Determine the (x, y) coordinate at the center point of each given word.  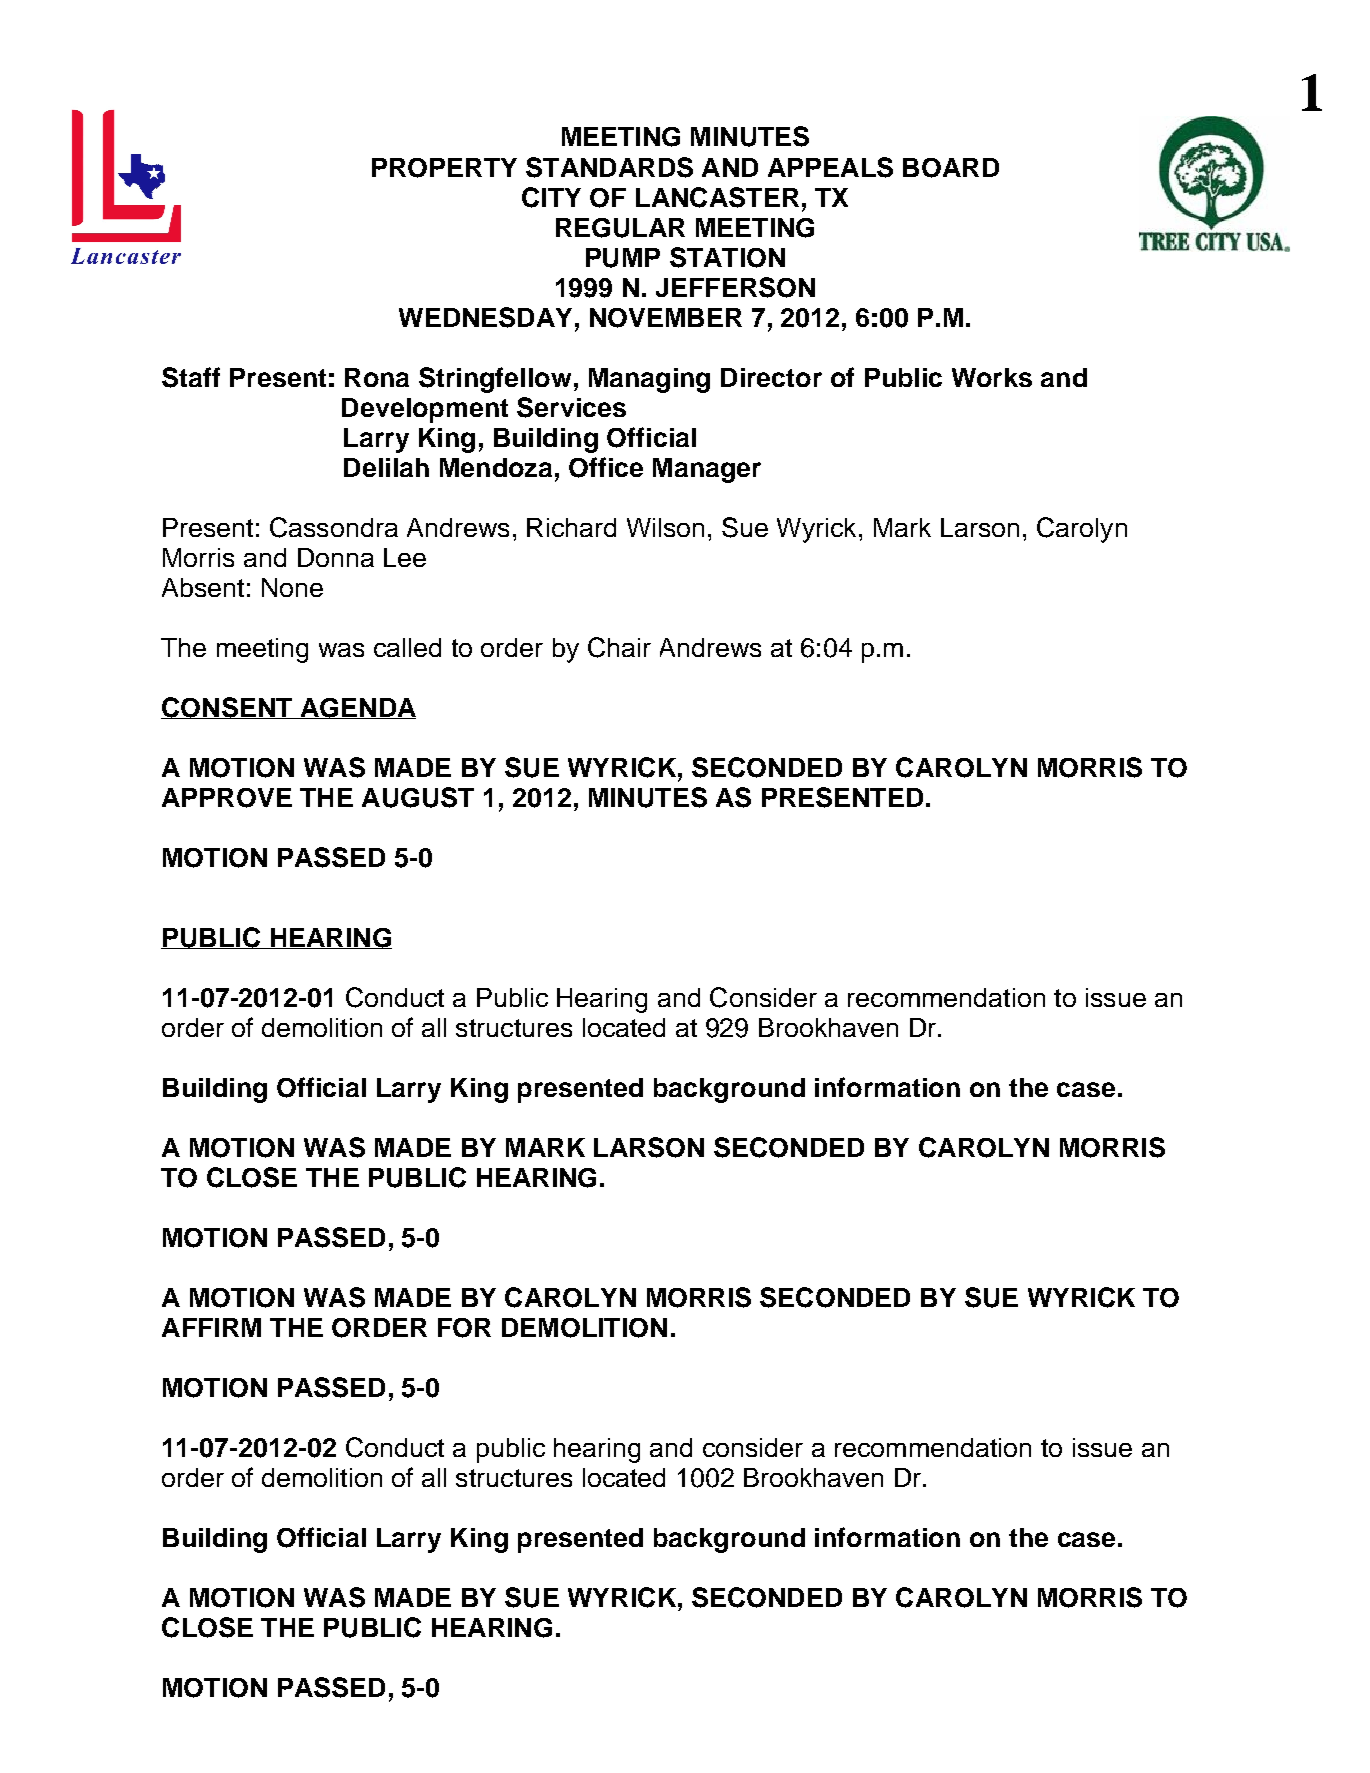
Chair (619, 647)
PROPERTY (444, 168)
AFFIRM (211, 1327)
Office (606, 467)
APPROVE (227, 798)
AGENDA (357, 708)
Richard (571, 527)
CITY (551, 197)
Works (992, 377)
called (407, 647)
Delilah (386, 467)
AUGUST (418, 797)
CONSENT (228, 708)
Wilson (665, 527)
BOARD (951, 168)
